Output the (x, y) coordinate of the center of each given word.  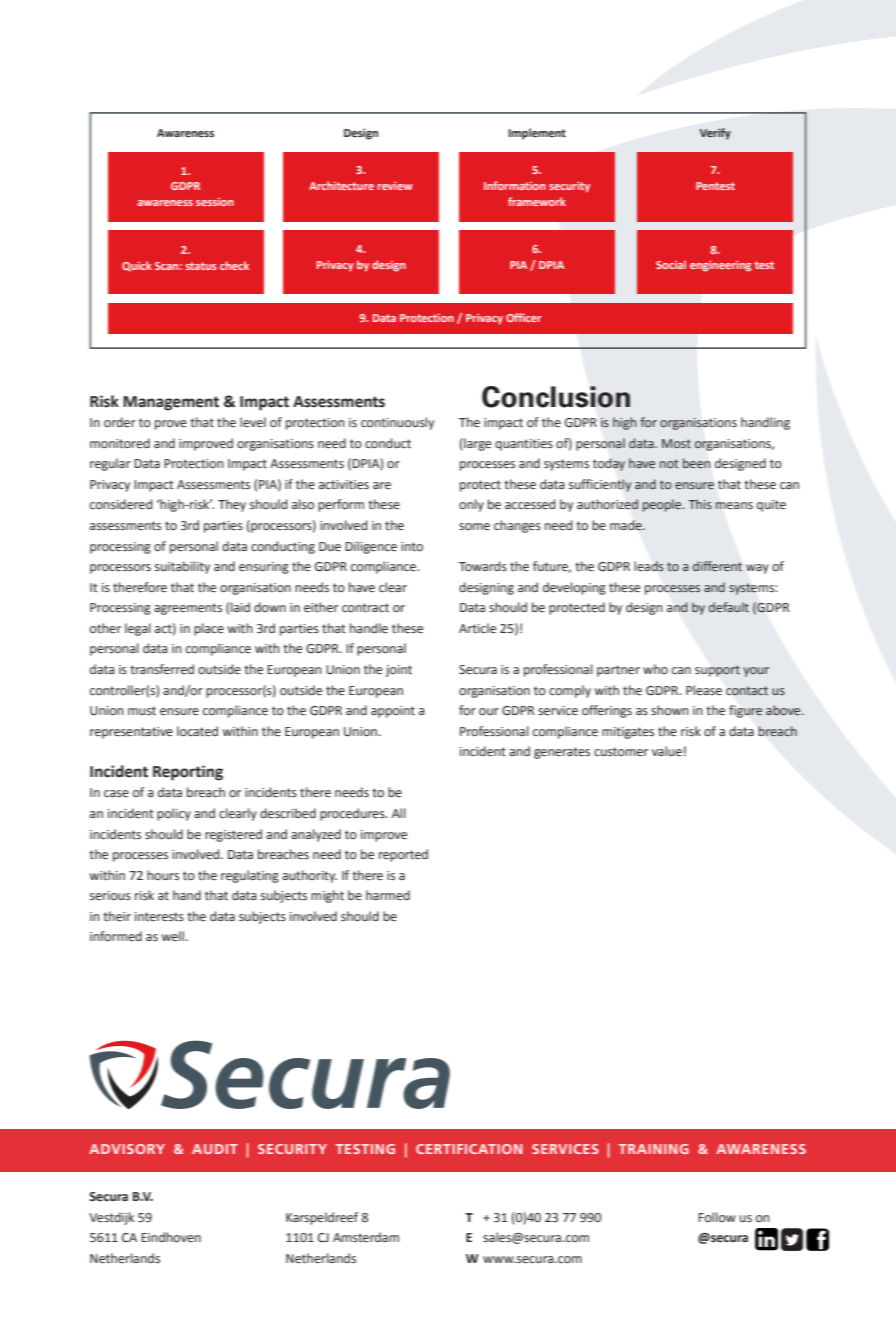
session (215, 202)
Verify (715, 134)
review (395, 186)
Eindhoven (171, 1237)
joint (398, 671)
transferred (162, 669)
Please (704, 690)
